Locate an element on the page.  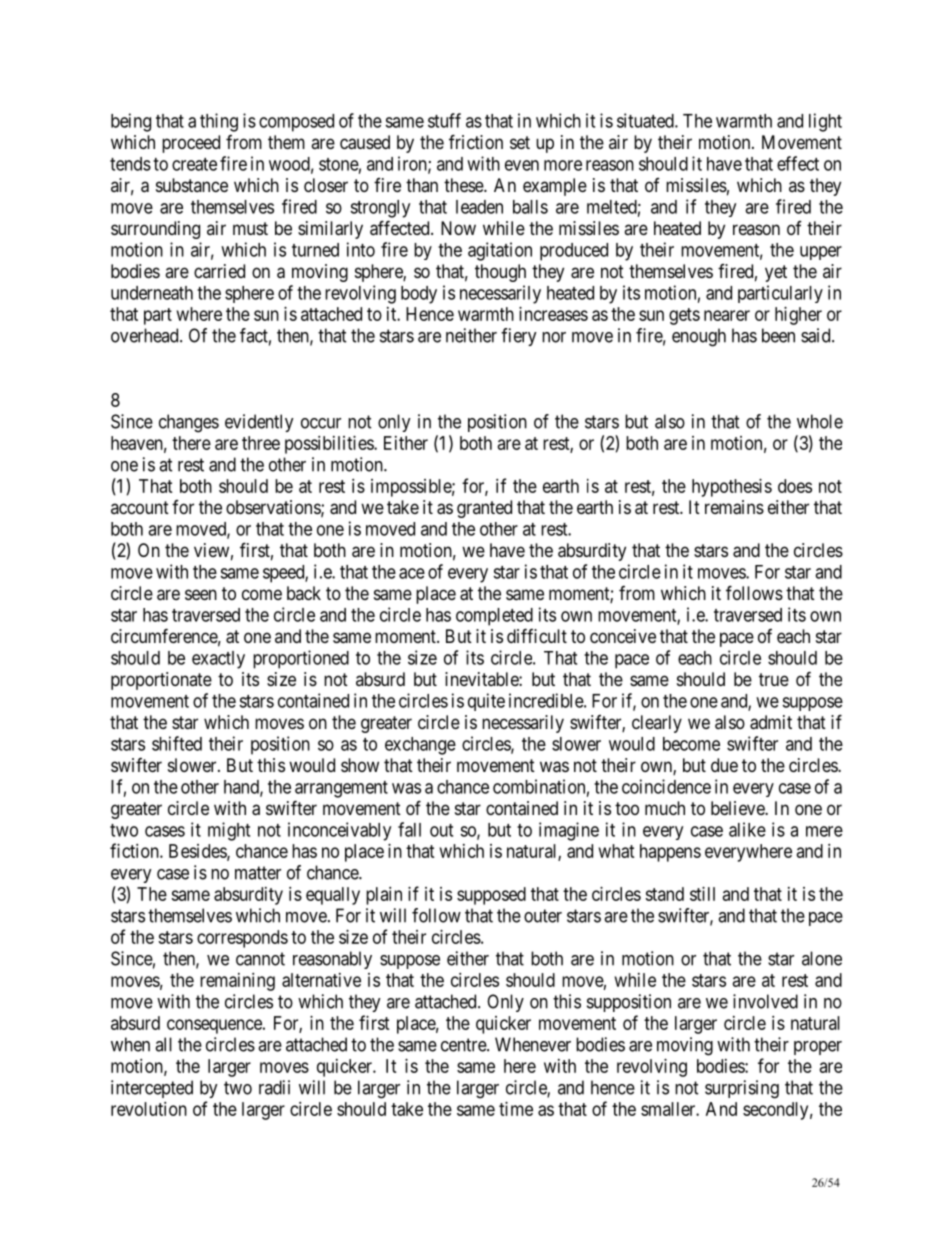
radii is located at coordinates (274, 1087).
